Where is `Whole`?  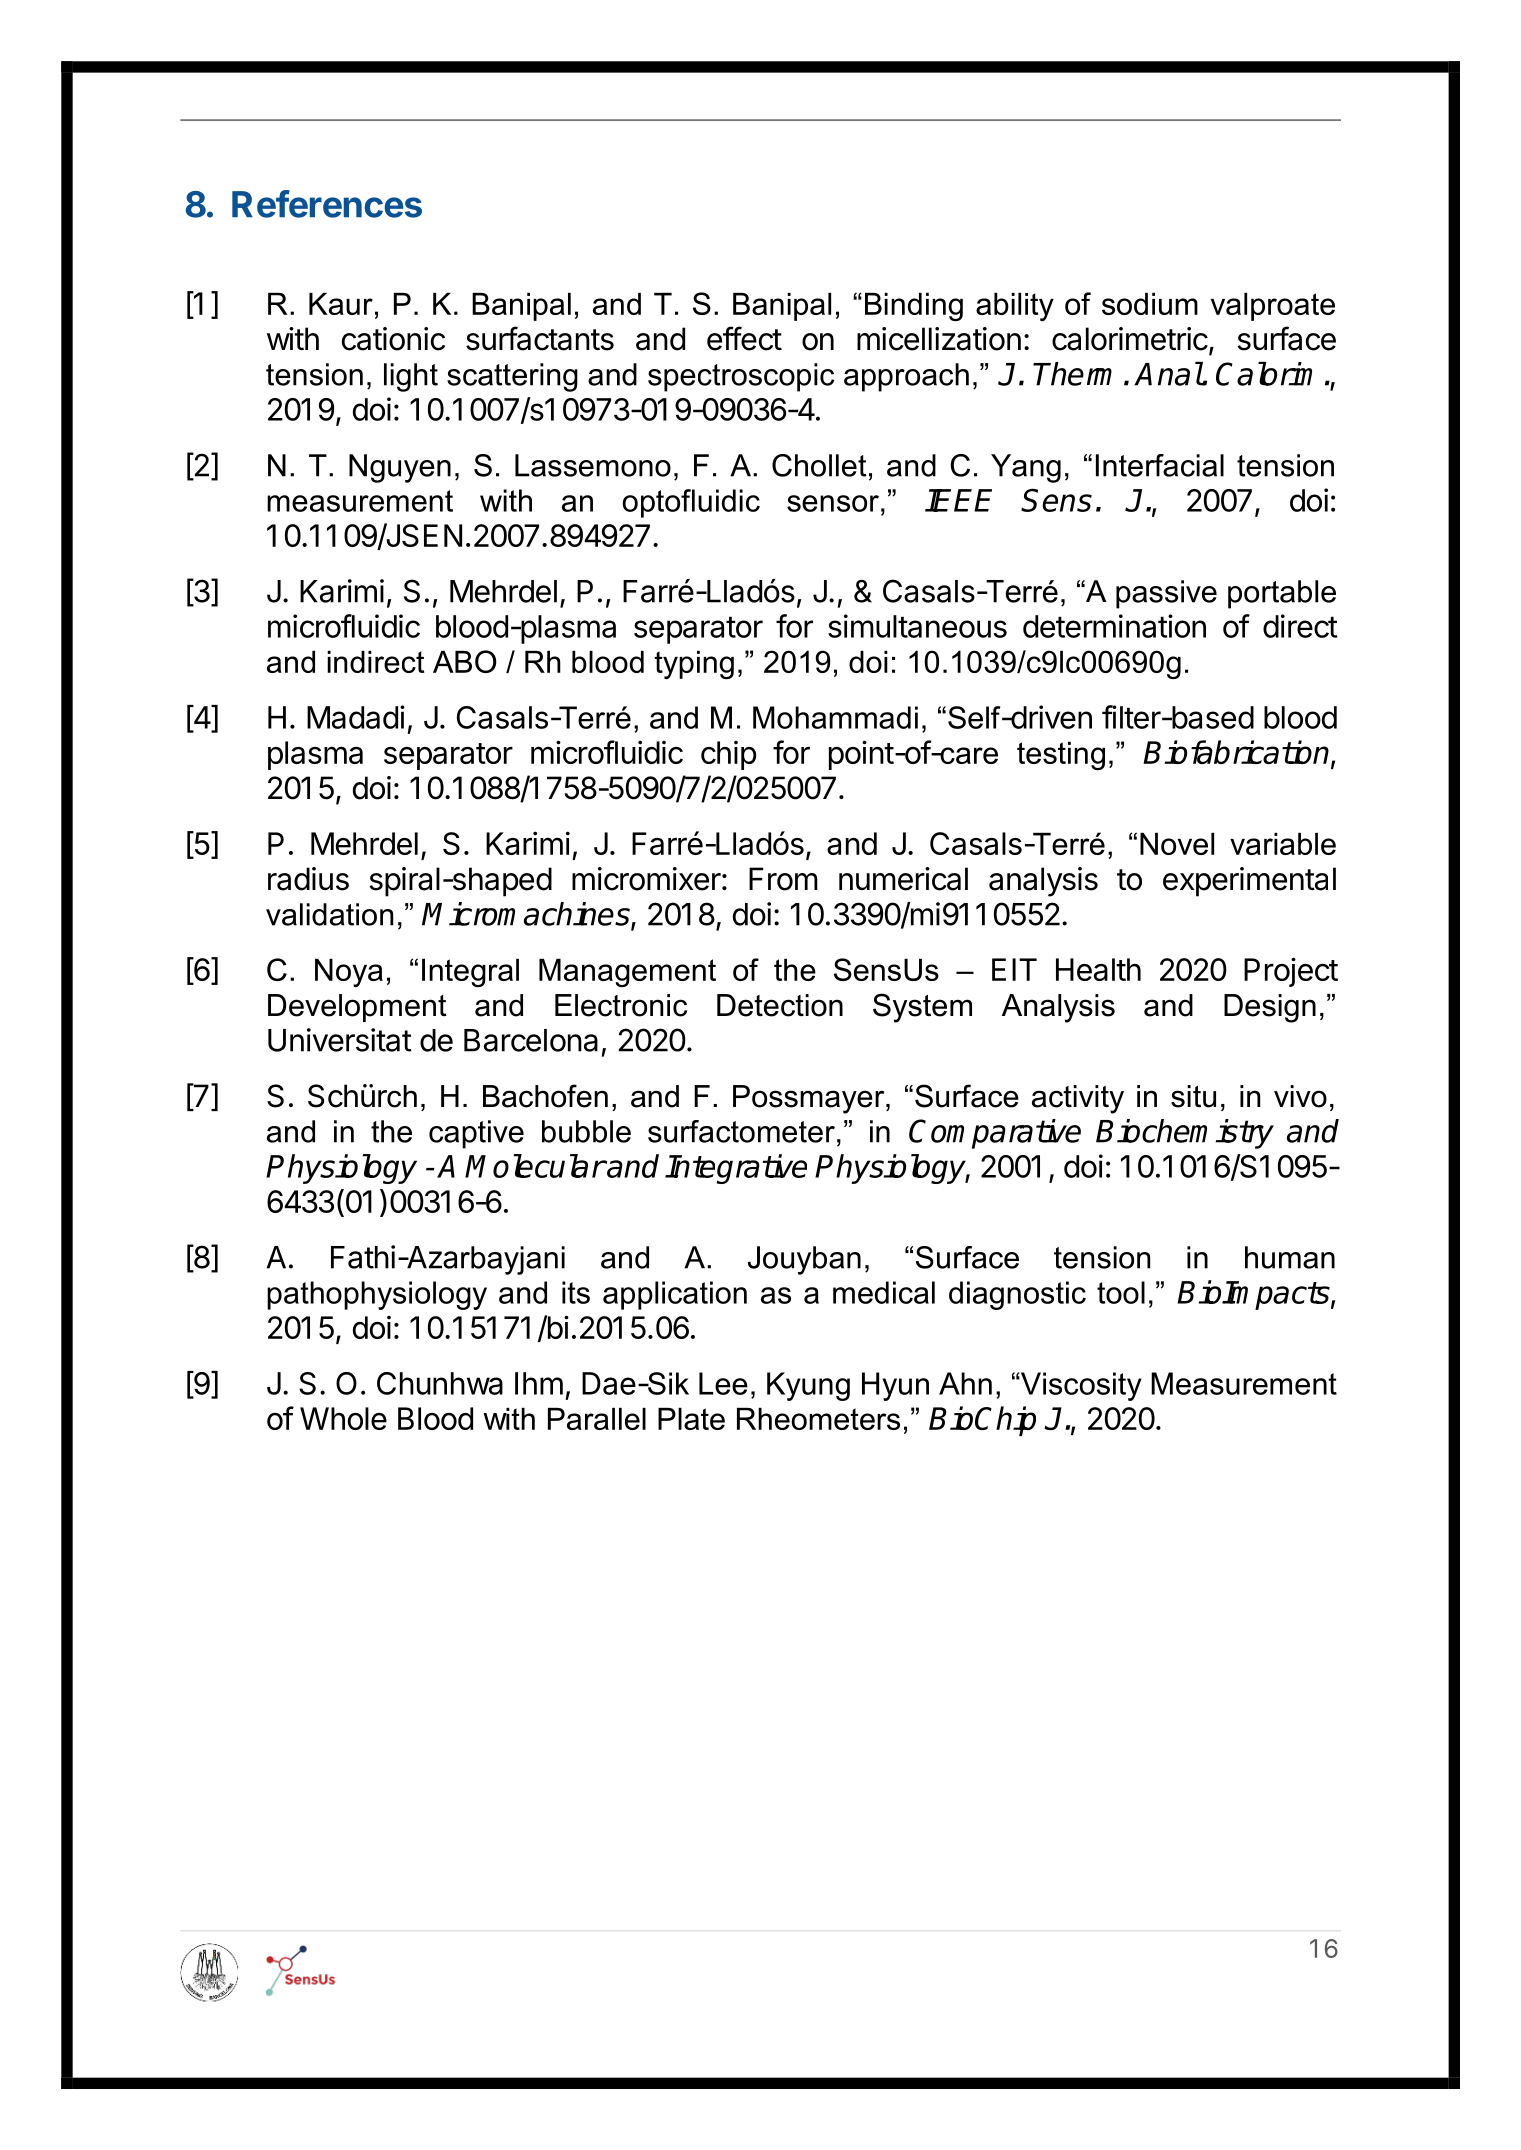 Whole is located at coordinates (343, 1418).
